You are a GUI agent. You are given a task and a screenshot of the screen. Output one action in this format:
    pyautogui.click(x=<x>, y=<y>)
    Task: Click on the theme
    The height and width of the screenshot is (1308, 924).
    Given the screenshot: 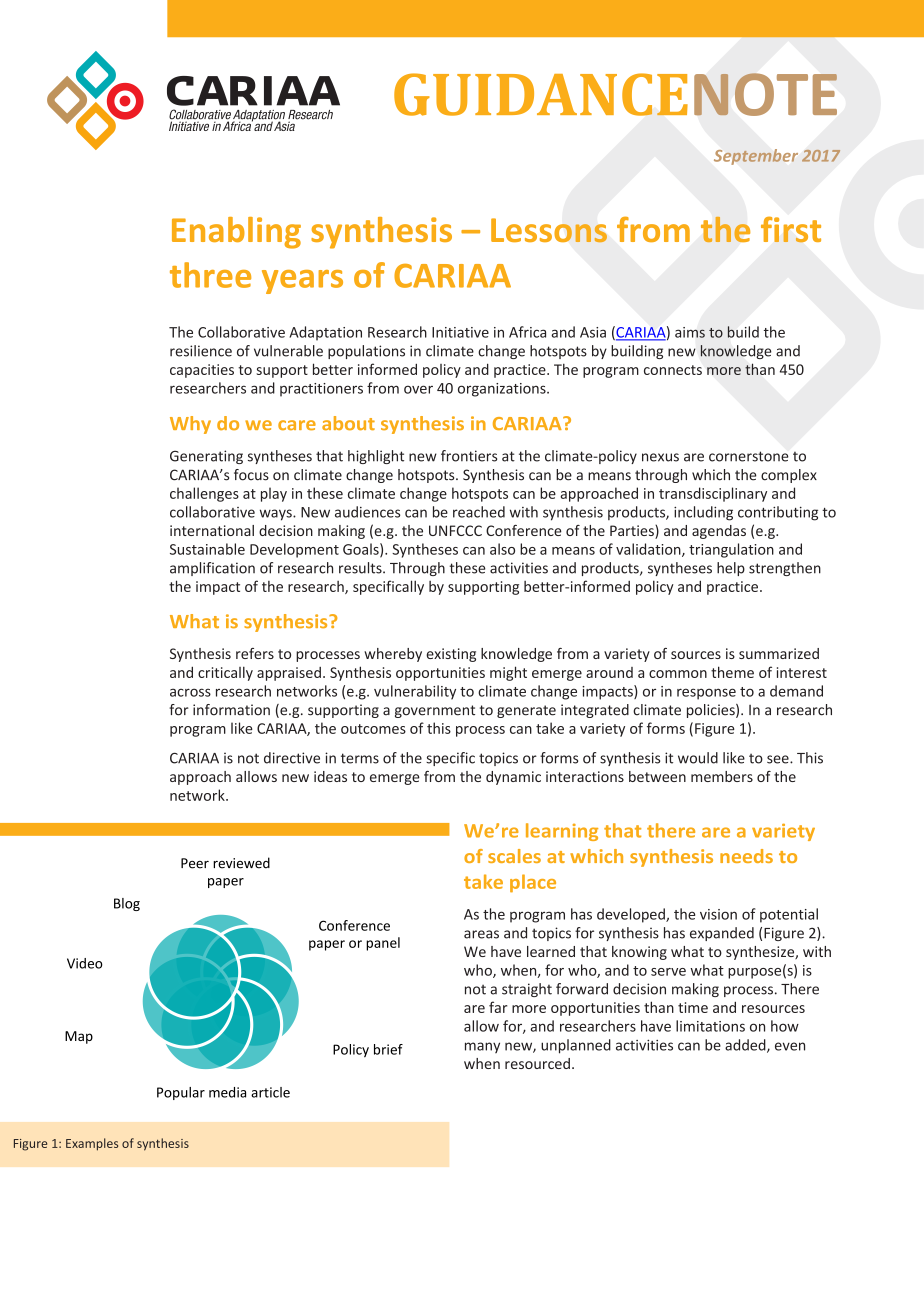 What is the action you would take?
    pyautogui.click(x=732, y=672)
